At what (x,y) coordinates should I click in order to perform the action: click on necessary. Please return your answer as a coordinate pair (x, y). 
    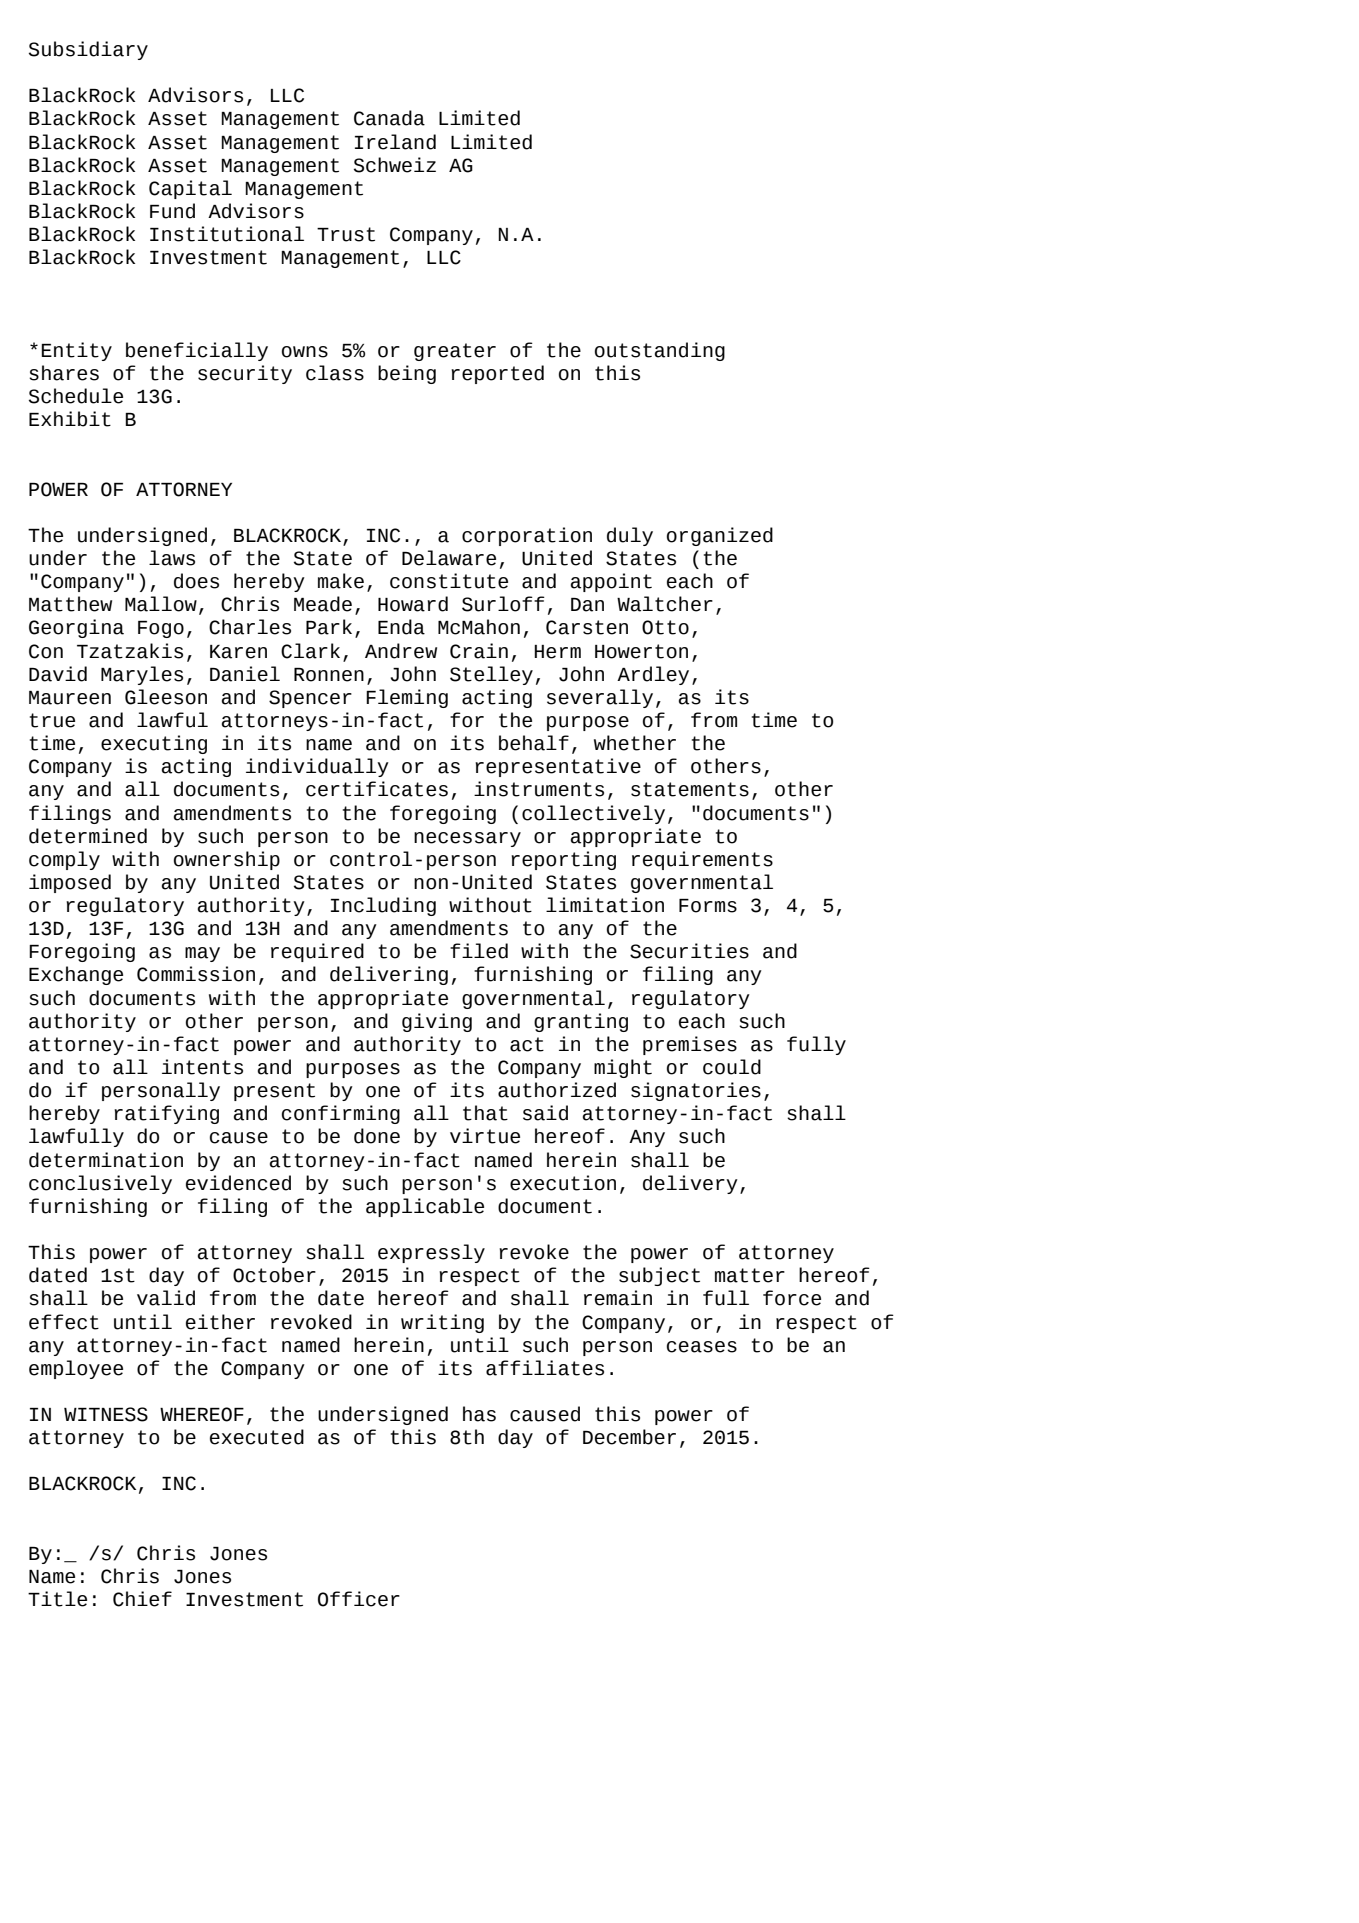
    Looking at the image, I should click on (467, 839).
